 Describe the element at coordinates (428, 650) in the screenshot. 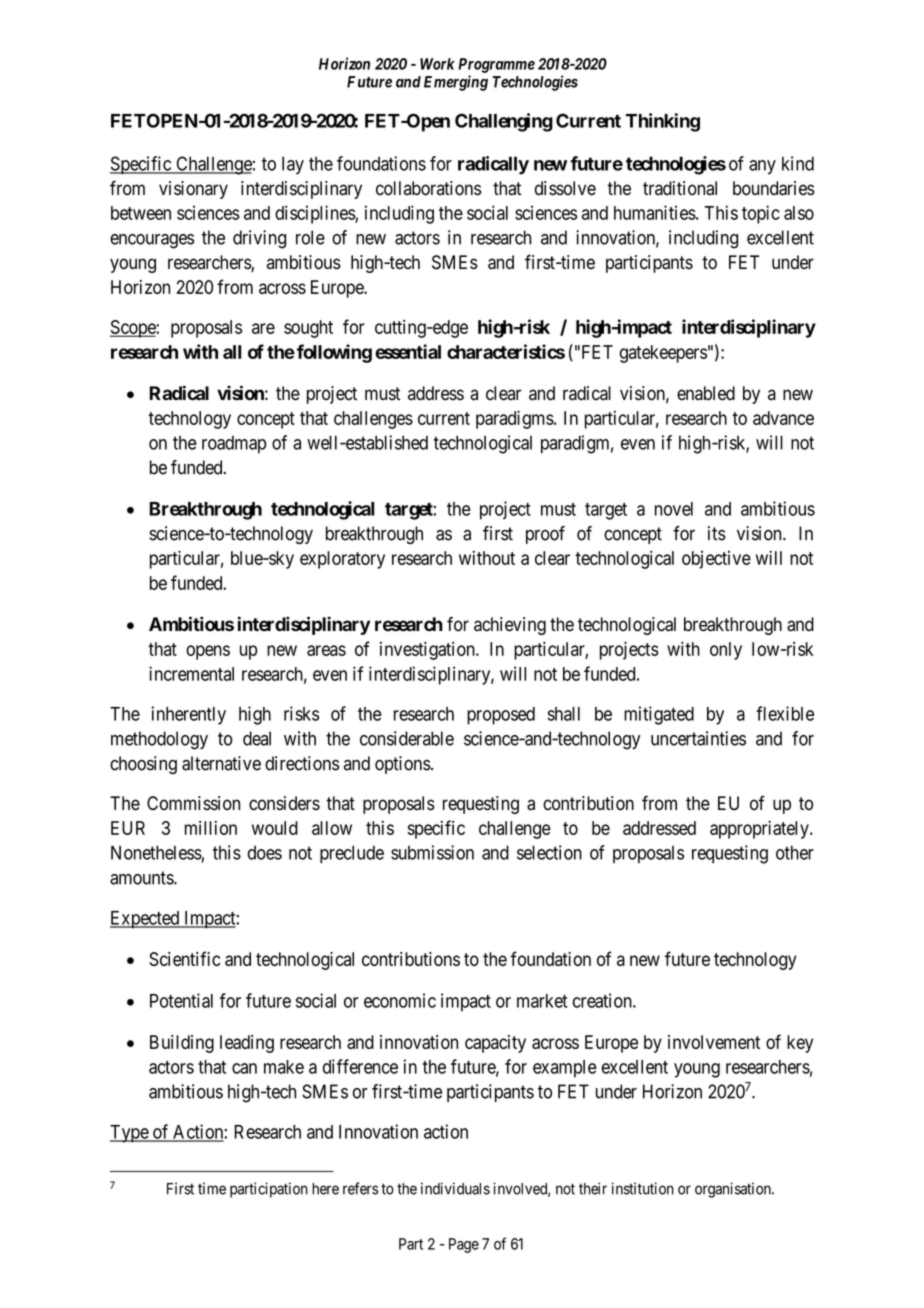

I see `investigation` at that location.
